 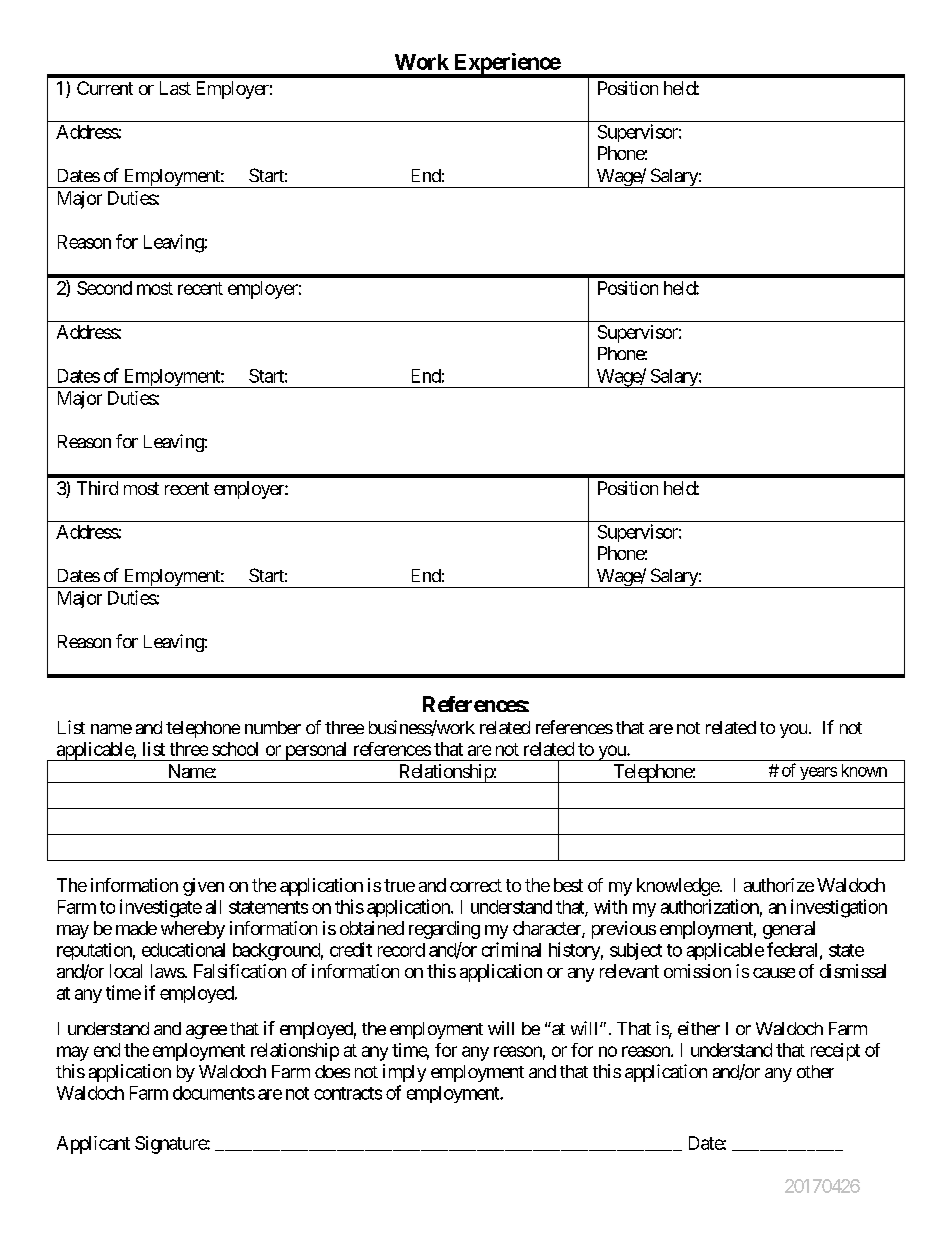 I want to click on Current, so click(x=105, y=88).
